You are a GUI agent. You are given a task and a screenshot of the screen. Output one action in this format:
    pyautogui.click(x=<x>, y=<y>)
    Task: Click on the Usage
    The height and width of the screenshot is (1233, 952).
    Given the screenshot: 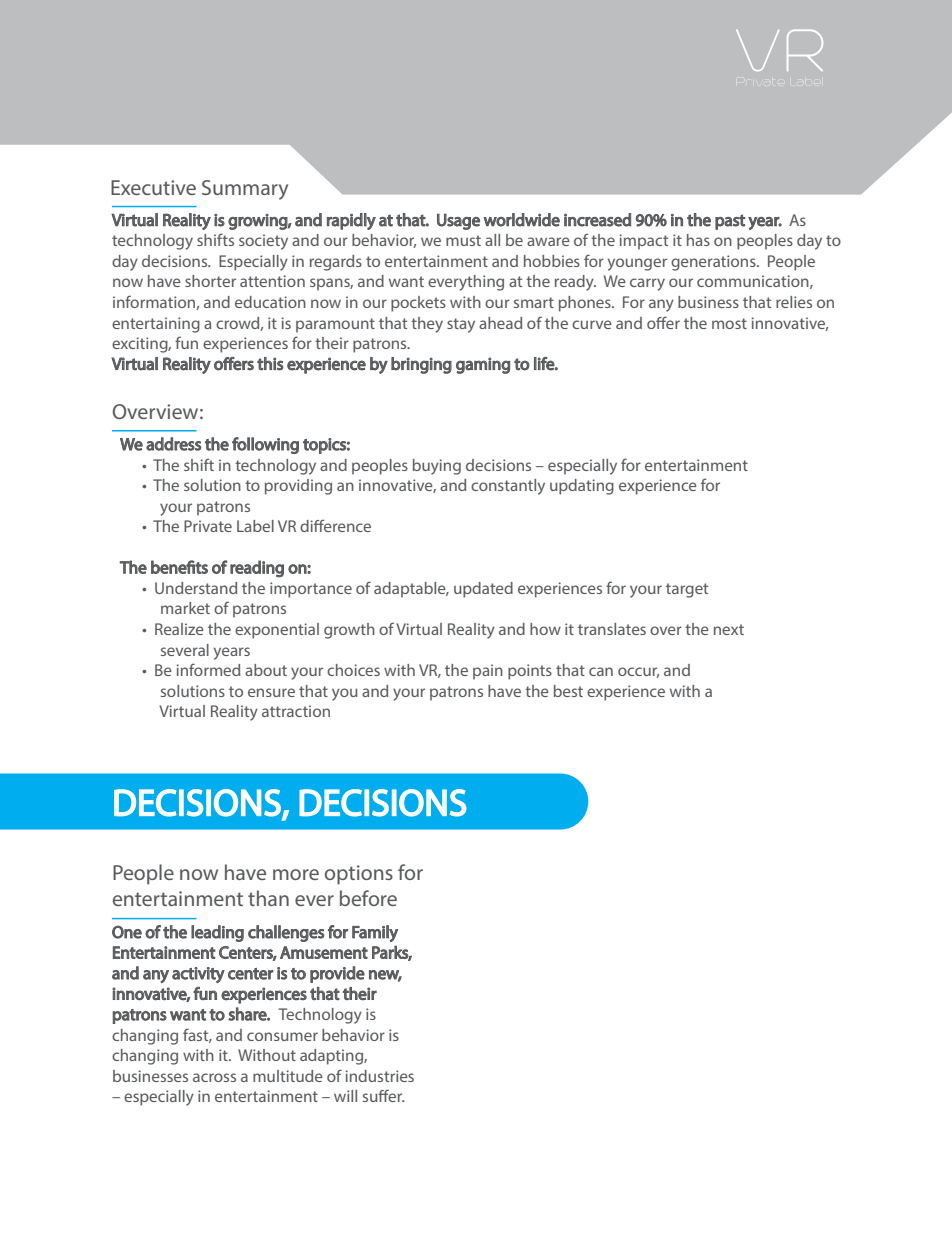 What is the action you would take?
    pyautogui.click(x=458, y=221)
